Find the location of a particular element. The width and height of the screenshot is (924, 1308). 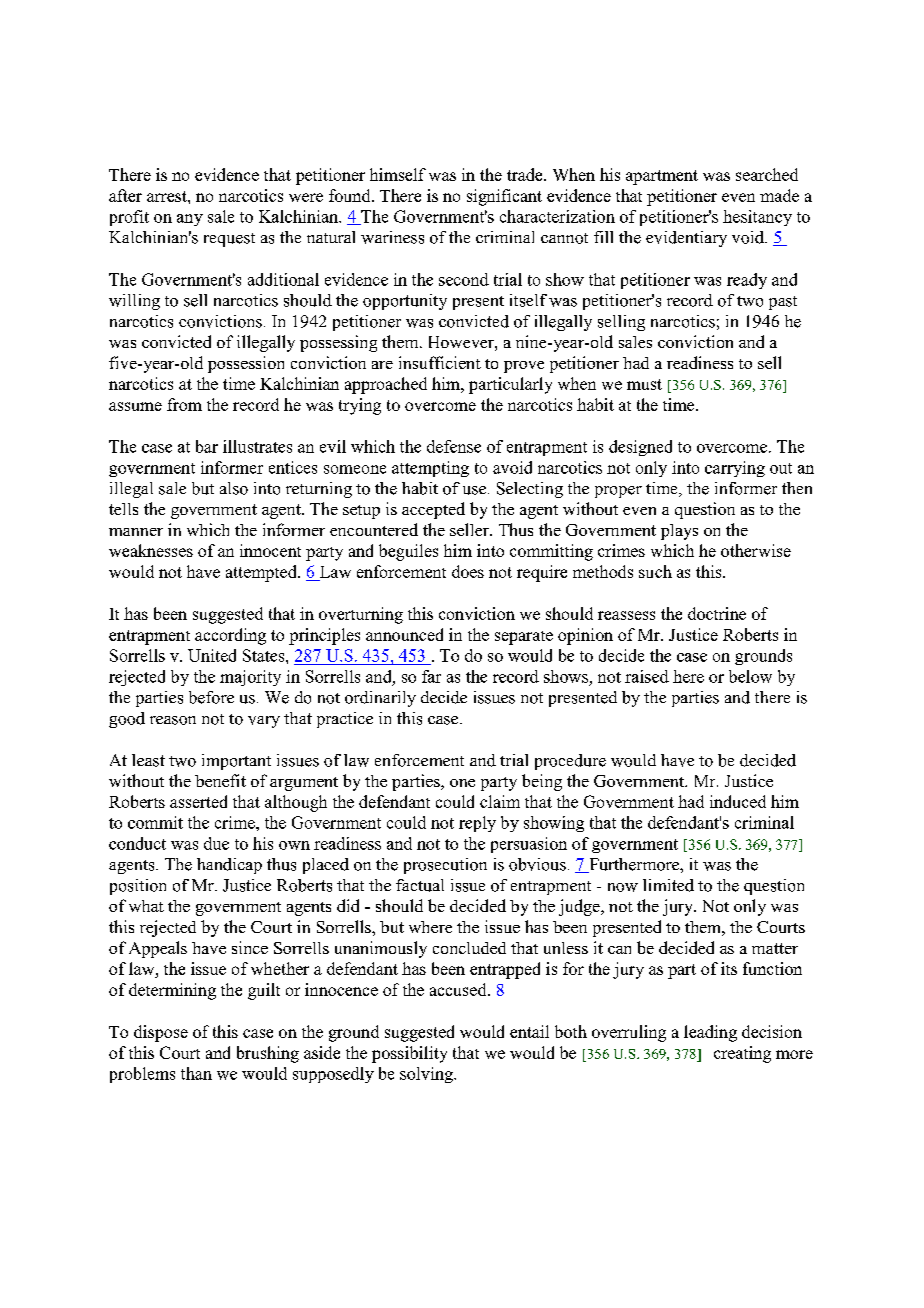

hesitancy is located at coordinates (757, 218).
